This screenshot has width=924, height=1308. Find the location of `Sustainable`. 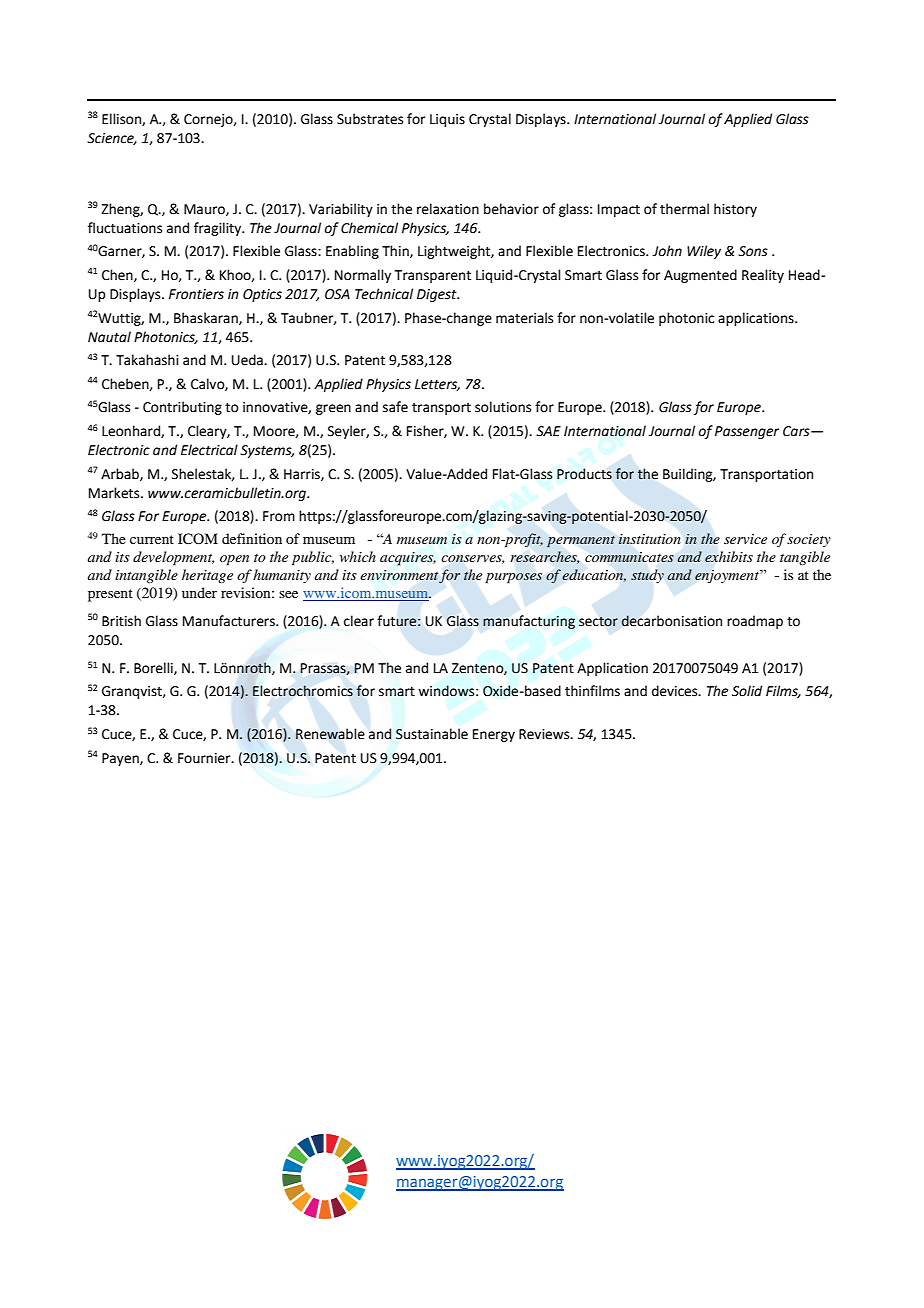

Sustainable is located at coordinates (432, 734).
